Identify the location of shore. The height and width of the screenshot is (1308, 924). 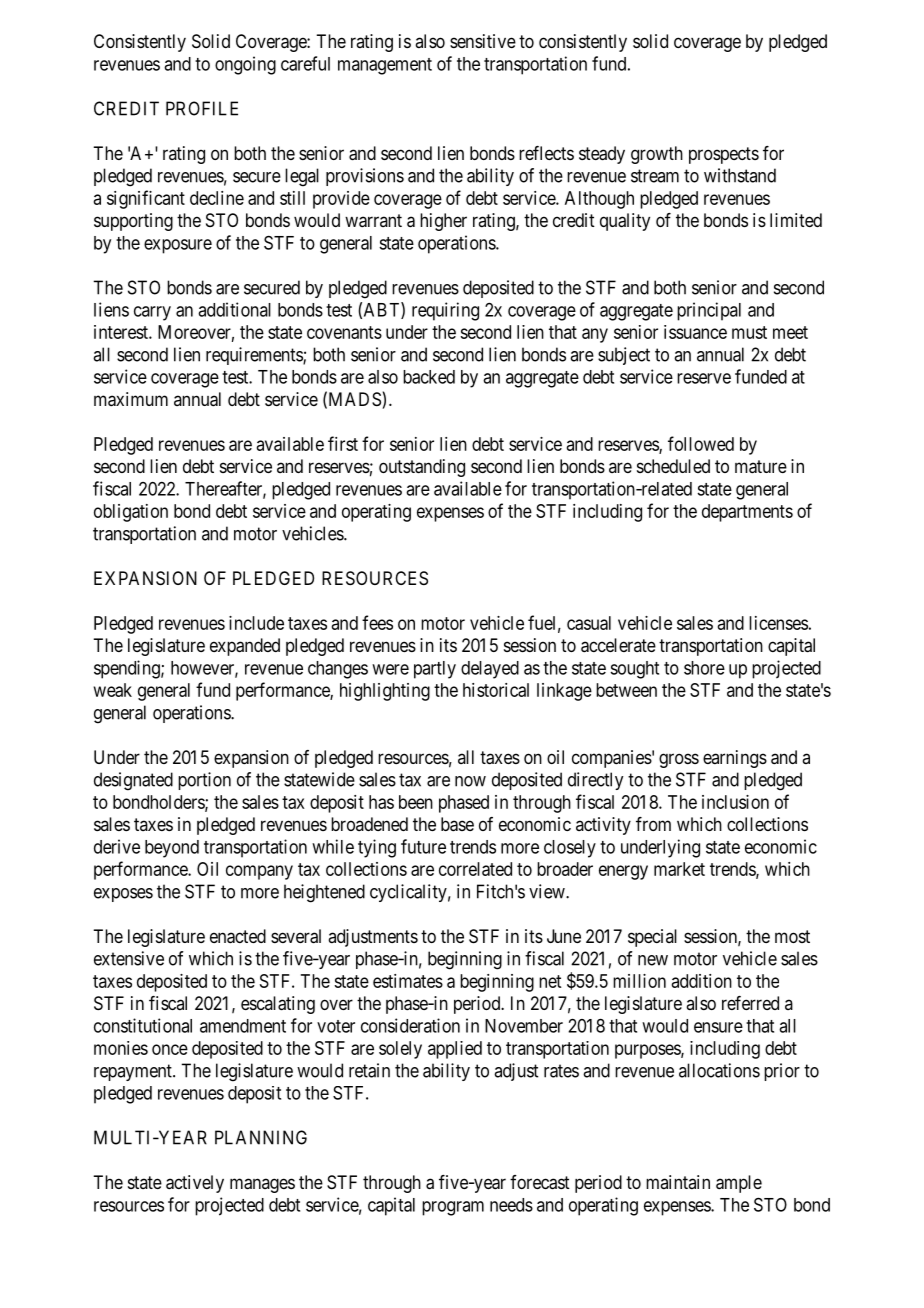
(704, 668).
